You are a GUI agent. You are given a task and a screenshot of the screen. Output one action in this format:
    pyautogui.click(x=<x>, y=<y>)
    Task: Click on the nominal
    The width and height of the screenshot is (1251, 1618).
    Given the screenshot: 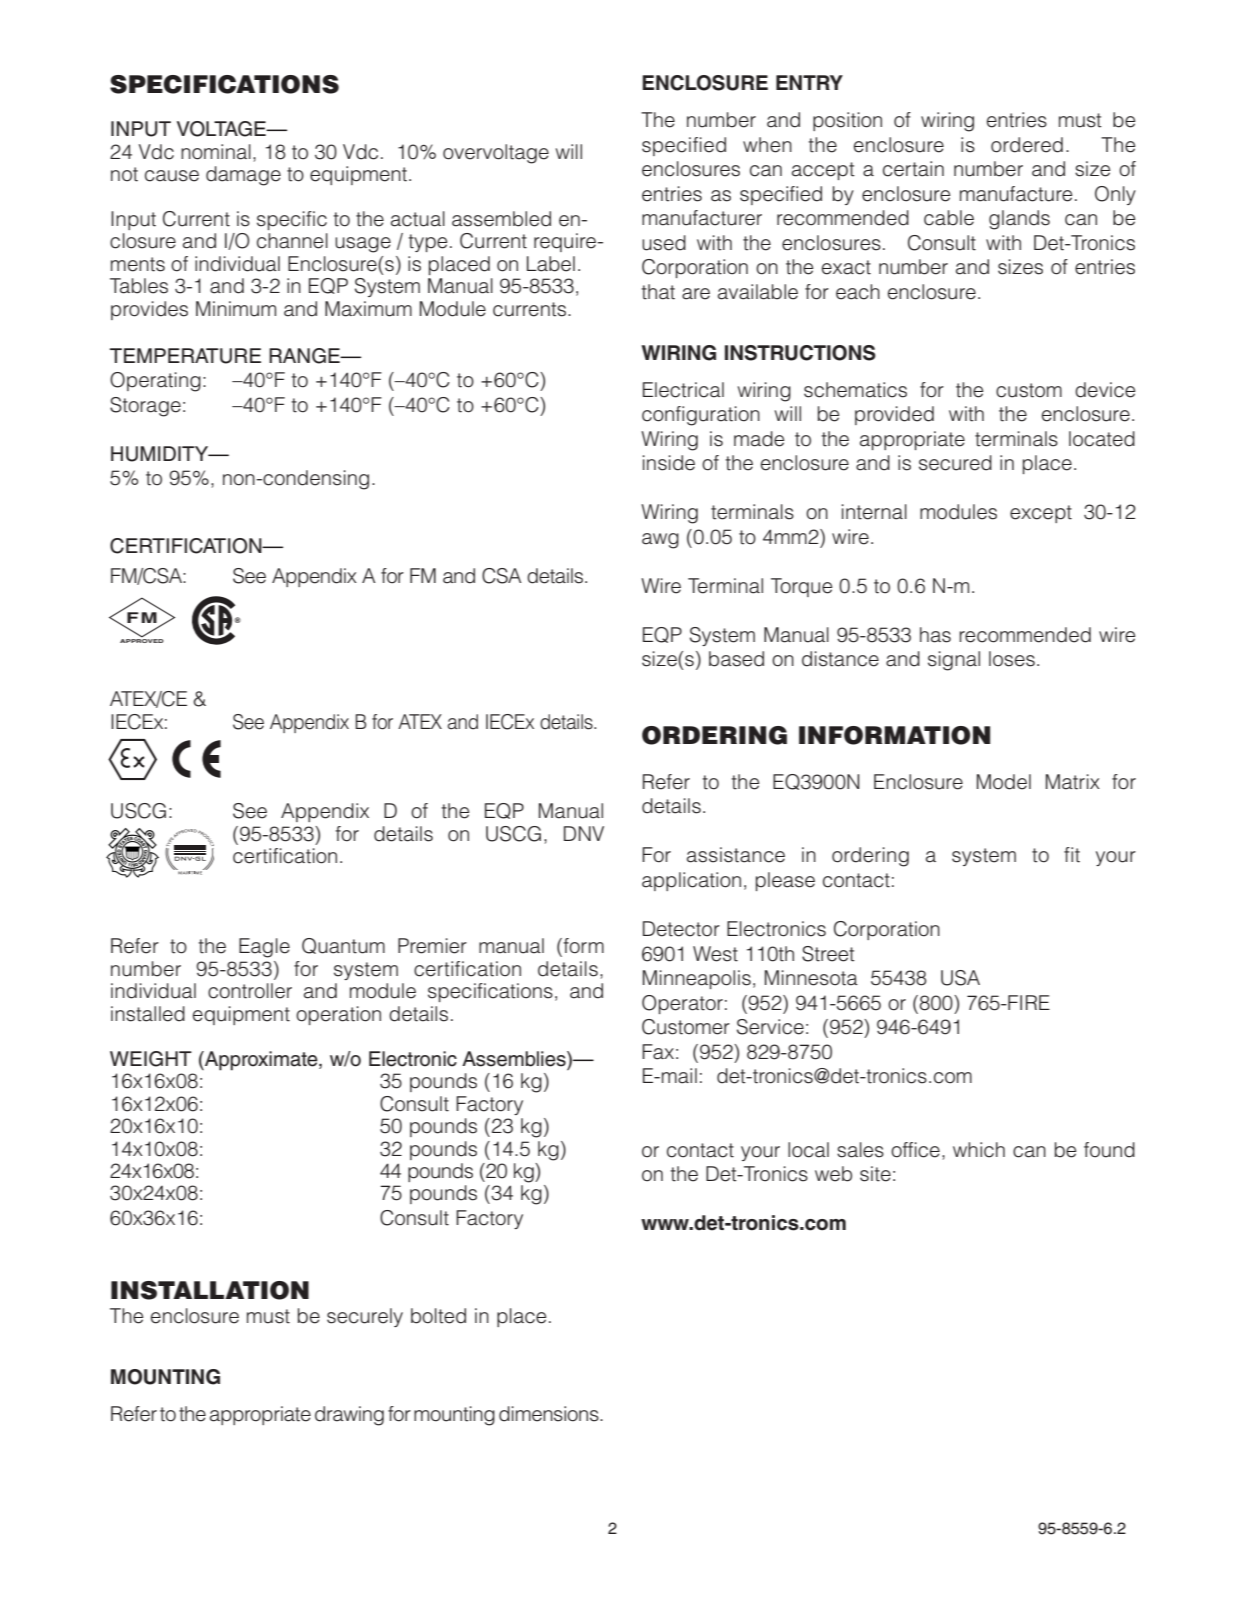 What is the action you would take?
    pyautogui.click(x=216, y=152)
